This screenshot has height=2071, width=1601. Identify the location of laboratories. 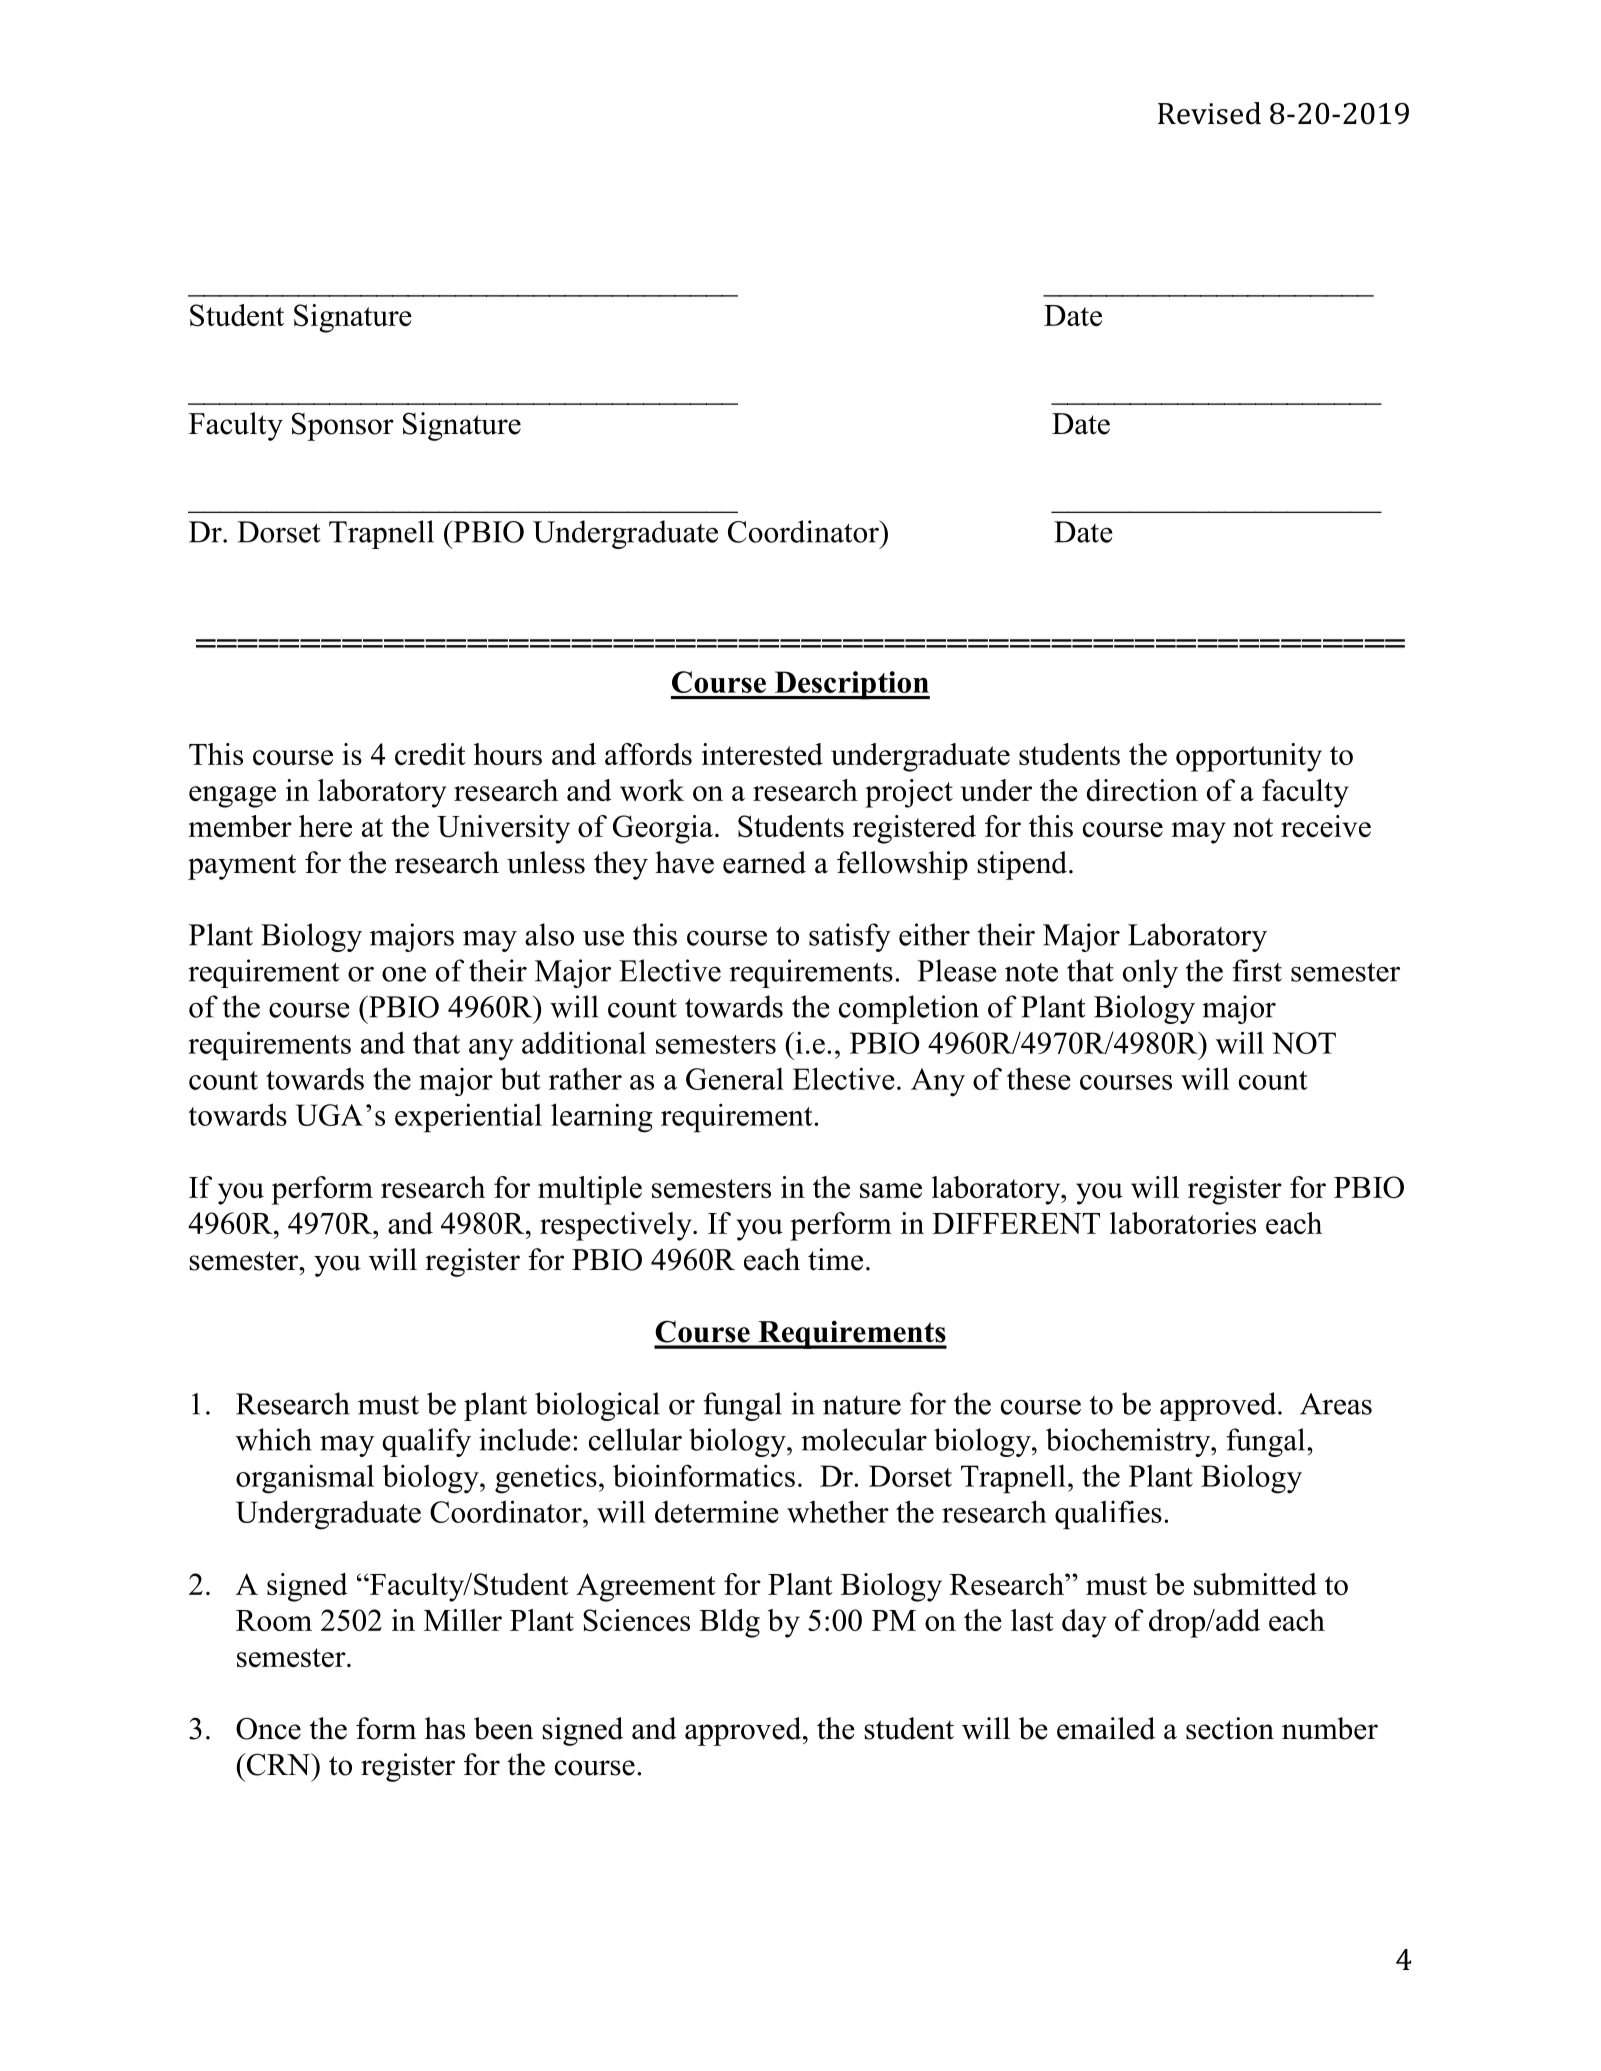
(1183, 1223).
